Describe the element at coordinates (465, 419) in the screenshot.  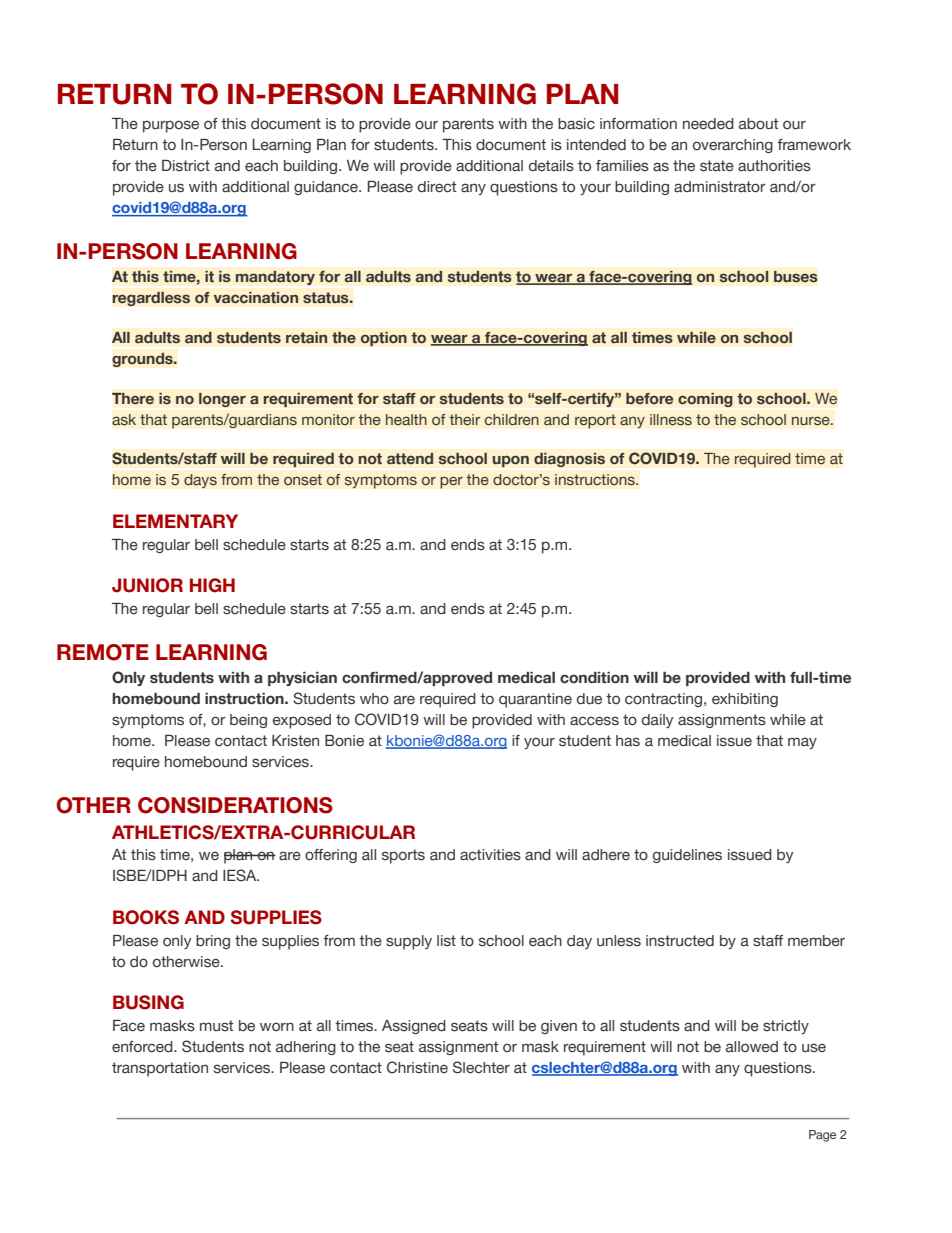
I see `their` at that location.
